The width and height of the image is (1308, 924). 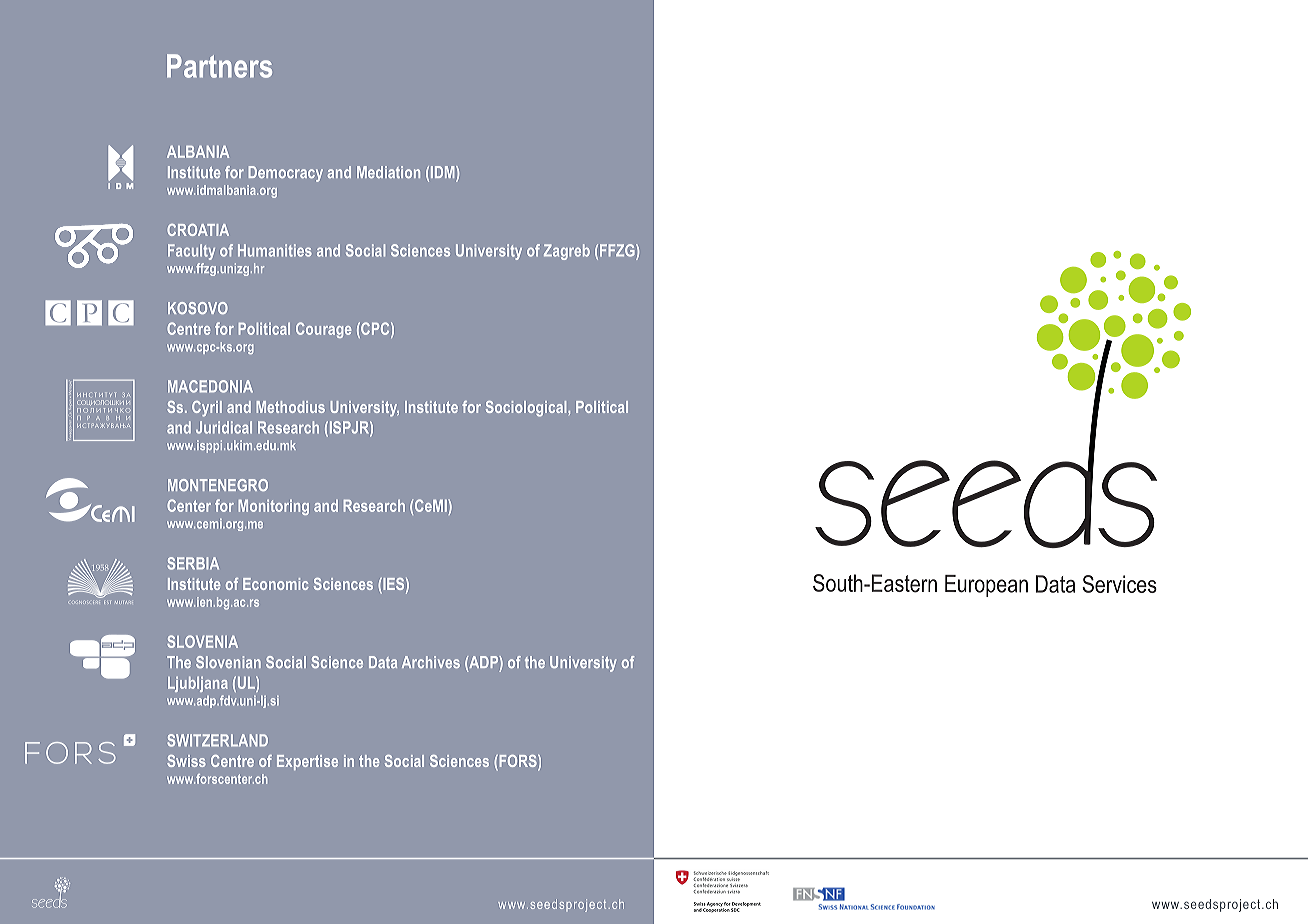 What do you see at coordinates (219, 66) in the image?
I see `Partners` at bounding box center [219, 66].
